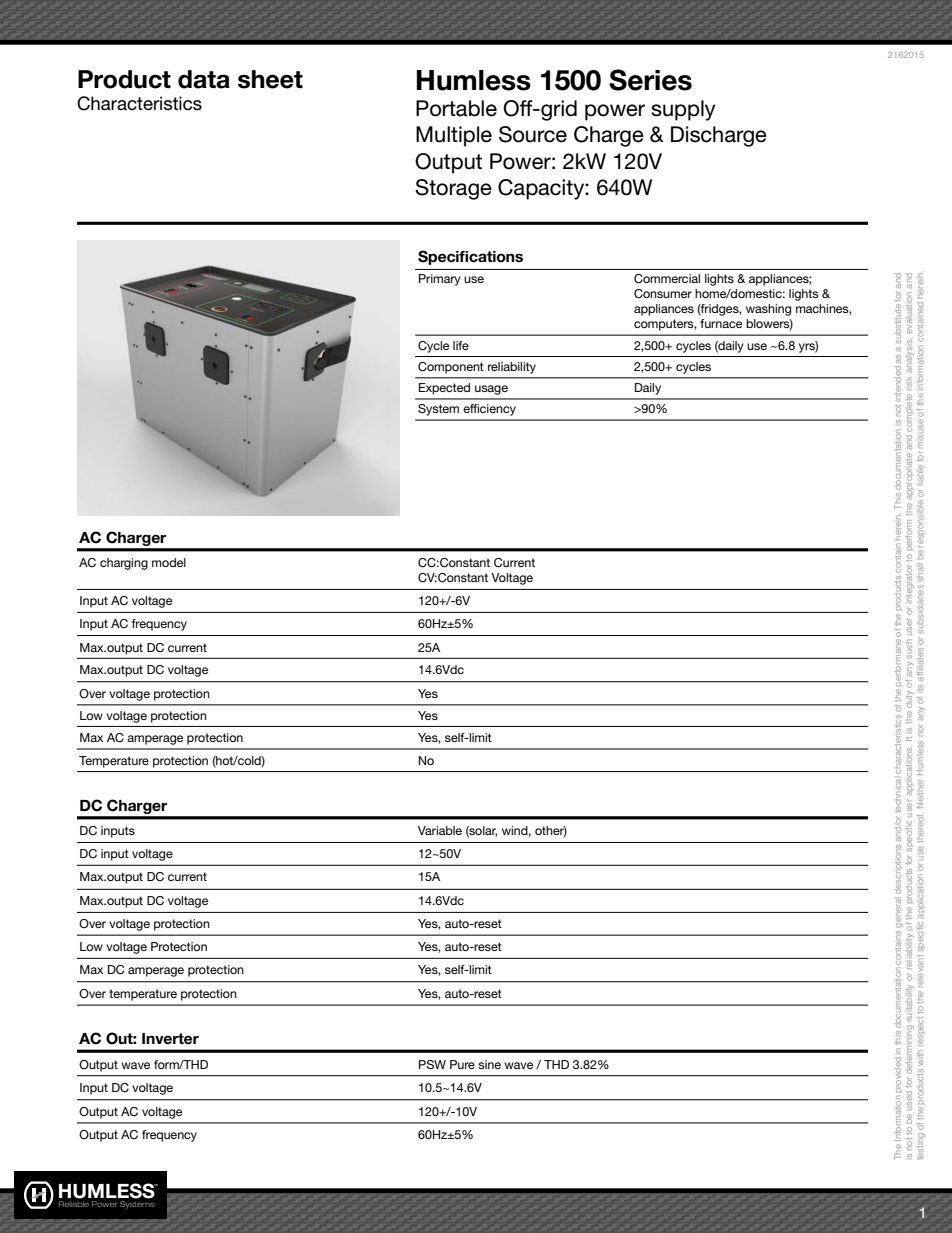 This page has height=1233, width=952. I want to click on data, so click(204, 79).
